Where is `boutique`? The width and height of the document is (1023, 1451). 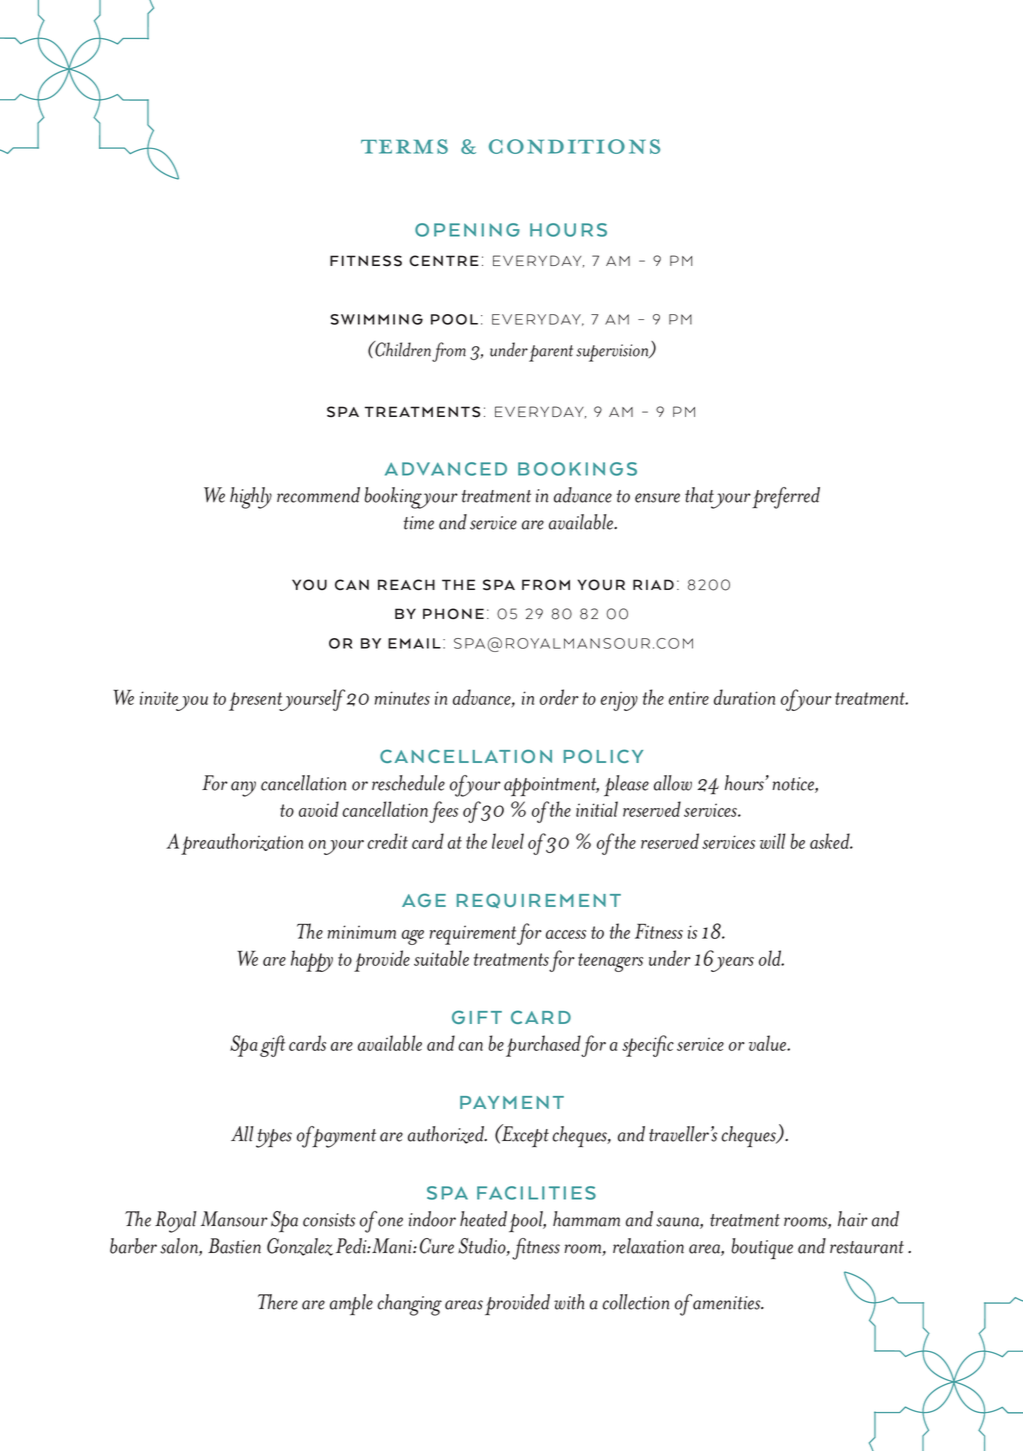
boutique is located at coordinates (762, 1249).
